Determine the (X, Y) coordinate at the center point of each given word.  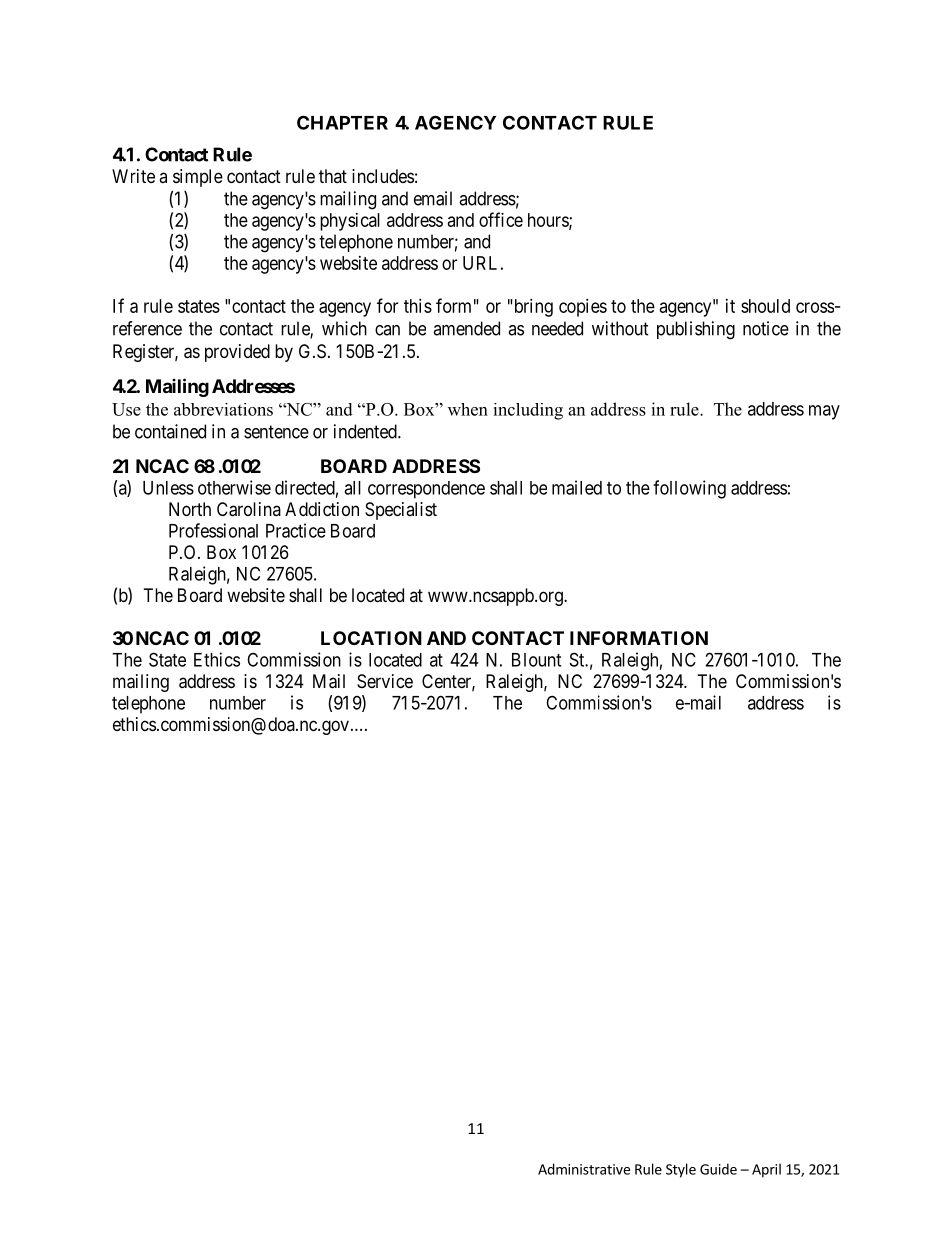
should (765, 306)
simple (198, 178)
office (501, 219)
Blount (536, 660)
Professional (213, 530)
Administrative (584, 1169)
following (689, 489)
